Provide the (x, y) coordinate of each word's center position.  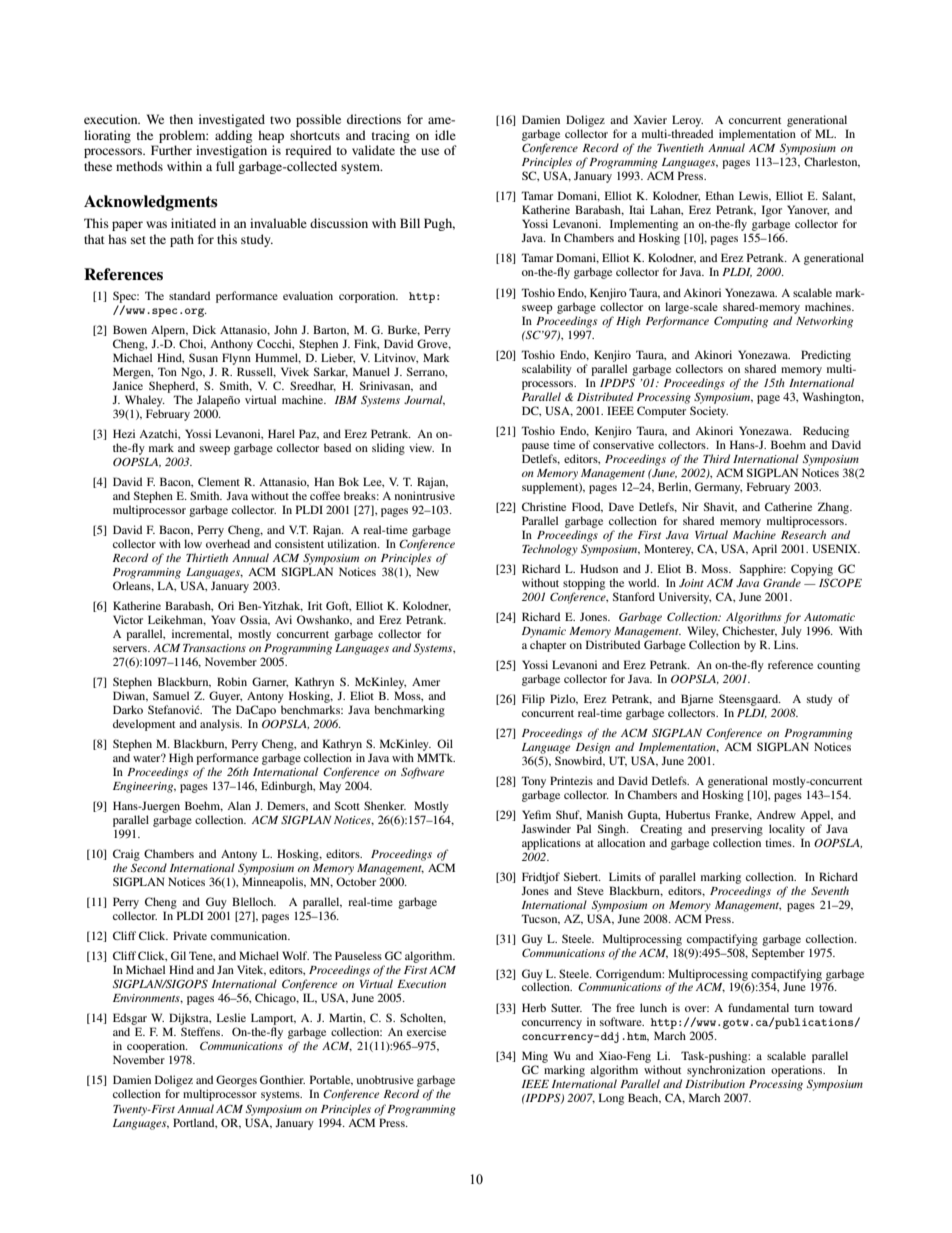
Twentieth (680, 147)
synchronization (726, 1071)
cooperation (157, 1048)
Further (171, 150)
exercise (426, 1031)
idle (445, 135)
